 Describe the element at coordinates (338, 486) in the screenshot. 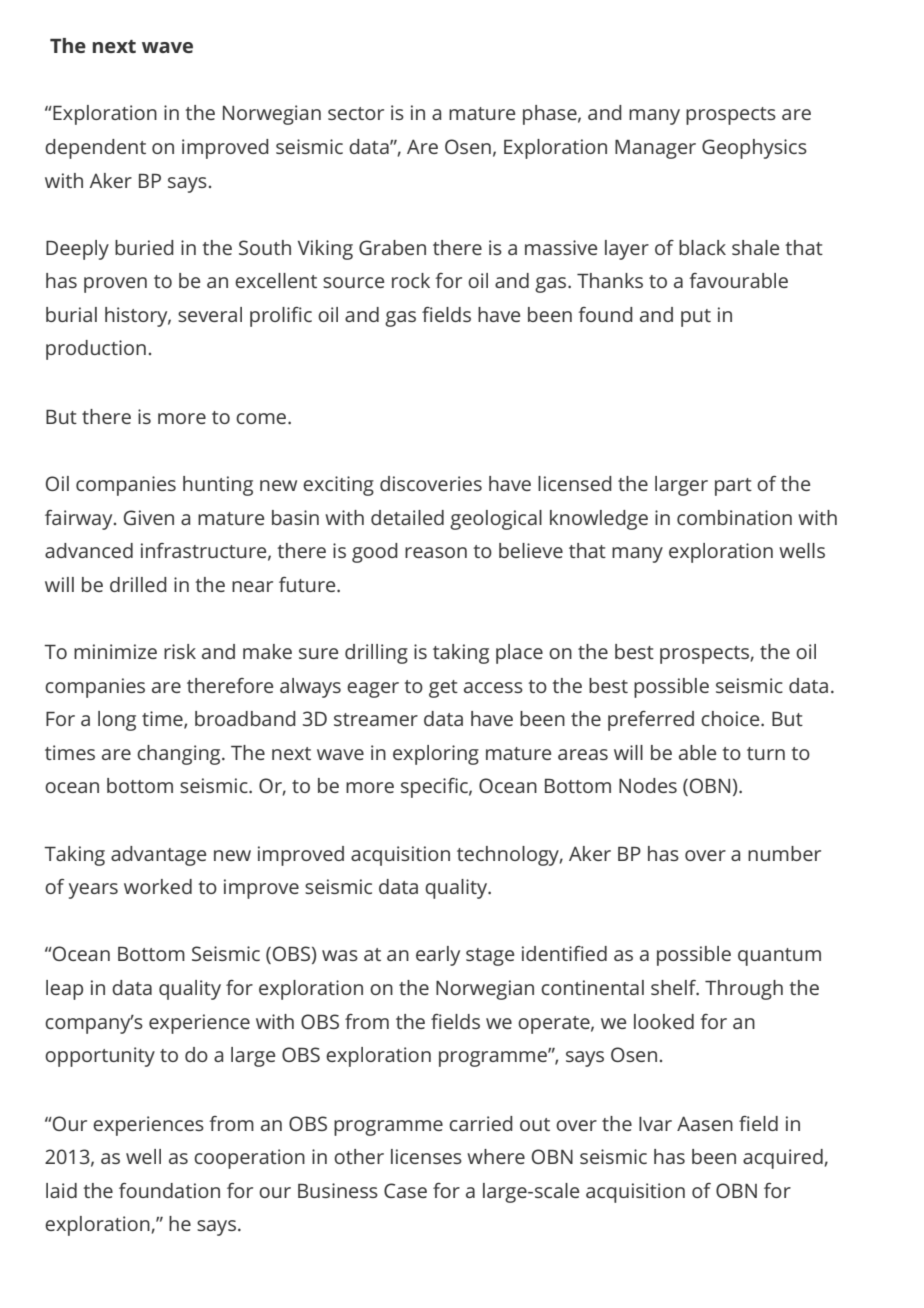

I see `exciting` at that location.
